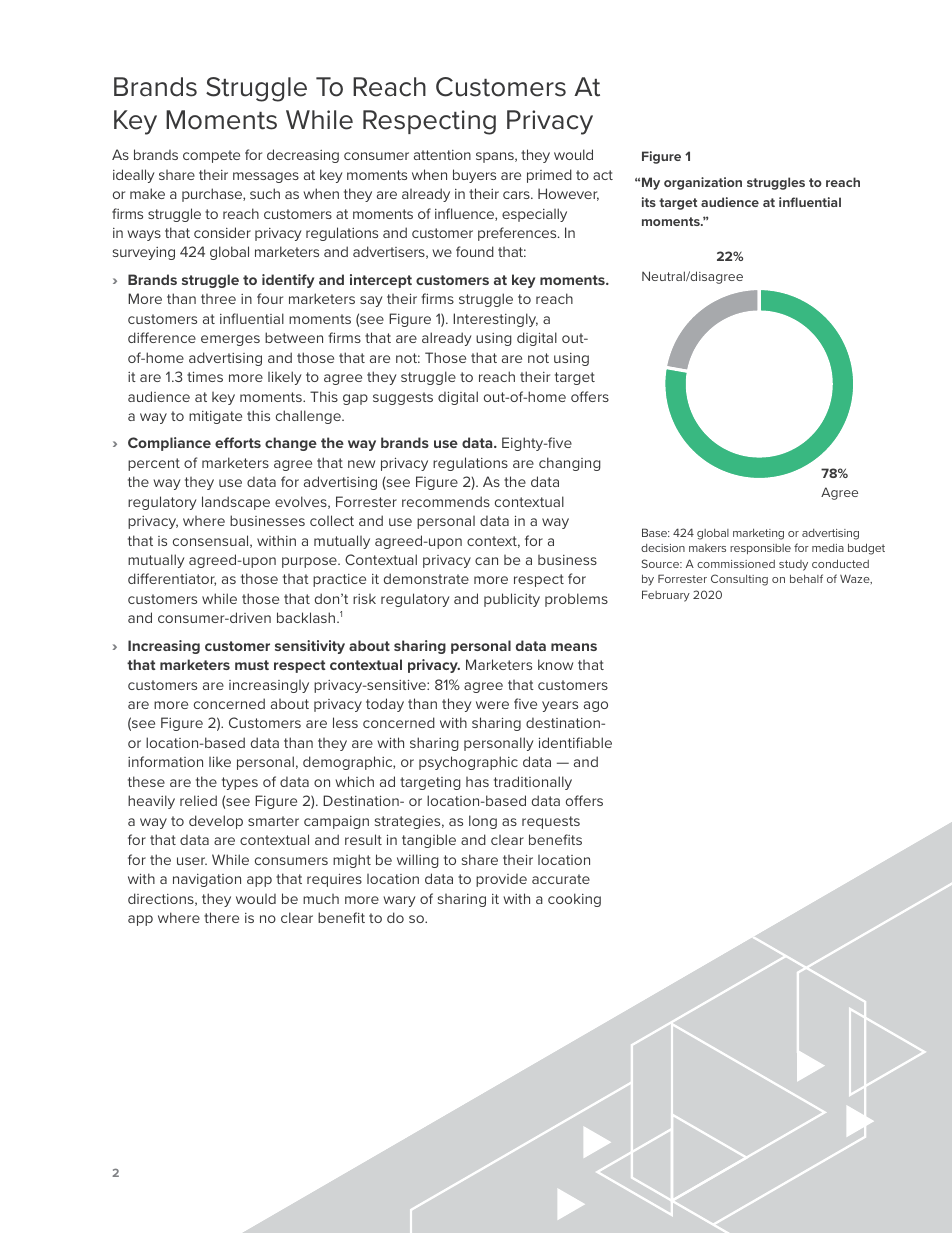 The height and width of the page is (1233, 952). I want to click on compete, so click(211, 156).
